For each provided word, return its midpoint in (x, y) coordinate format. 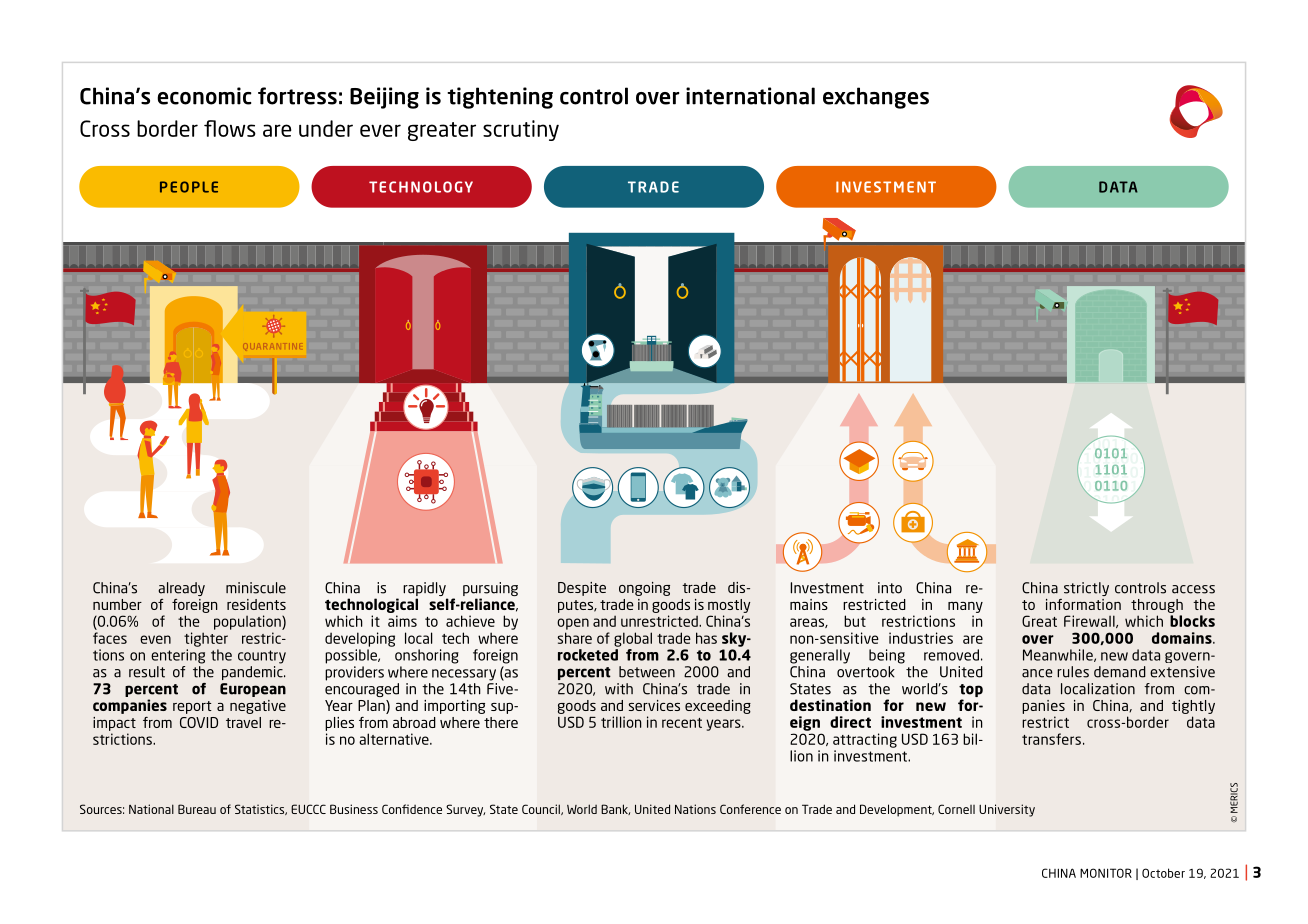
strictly (1086, 589)
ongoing (644, 589)
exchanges (876, 98)
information (1083, 604)
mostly (729, 606)
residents (256, 604)
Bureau (197, 809)
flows (230, 128)
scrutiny (521, 130)
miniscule (256, 588)
